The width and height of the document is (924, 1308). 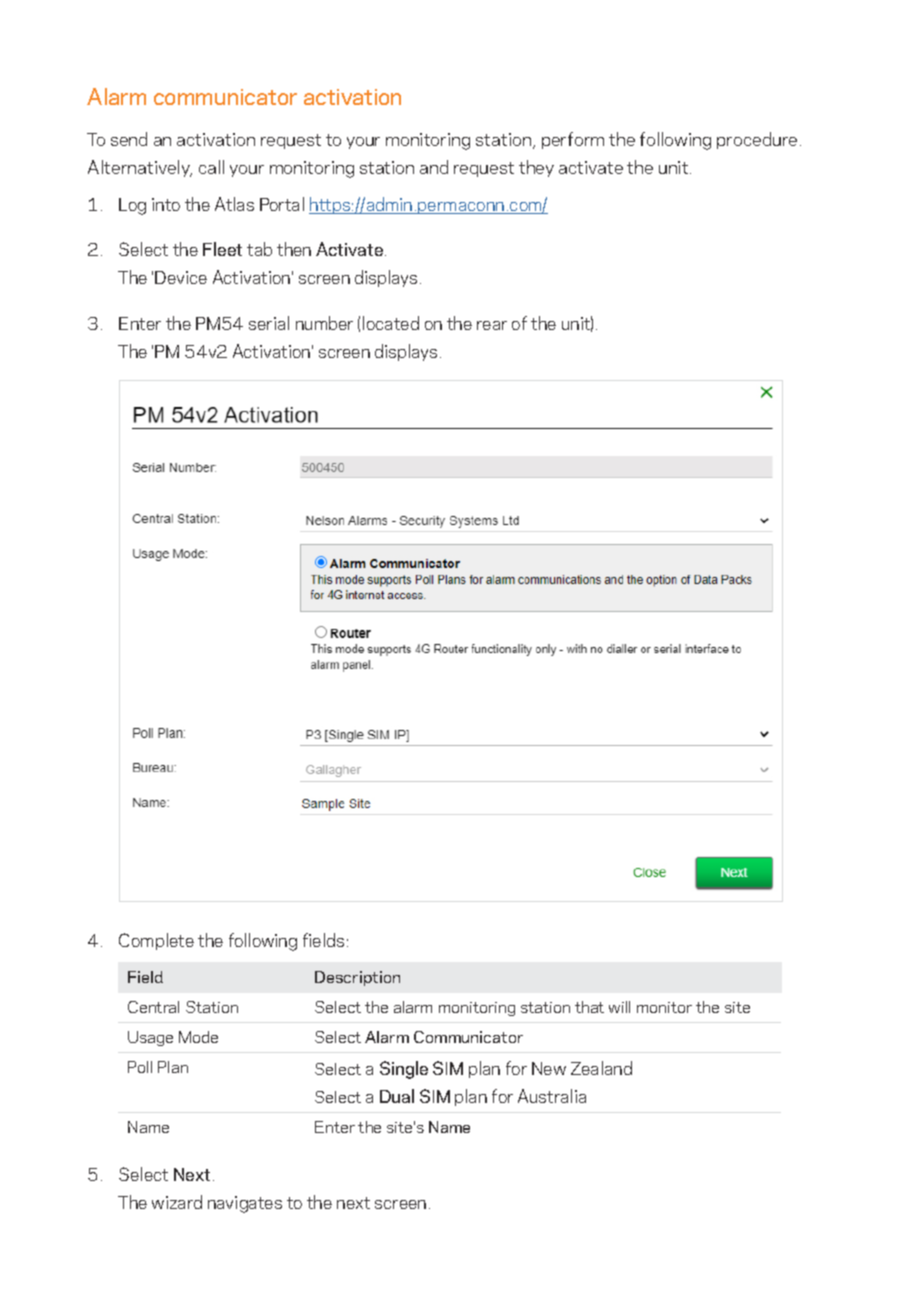 What do you see at coordinates (357, 978) in the document?
I see `Description` at bounding box center [357, 978].
